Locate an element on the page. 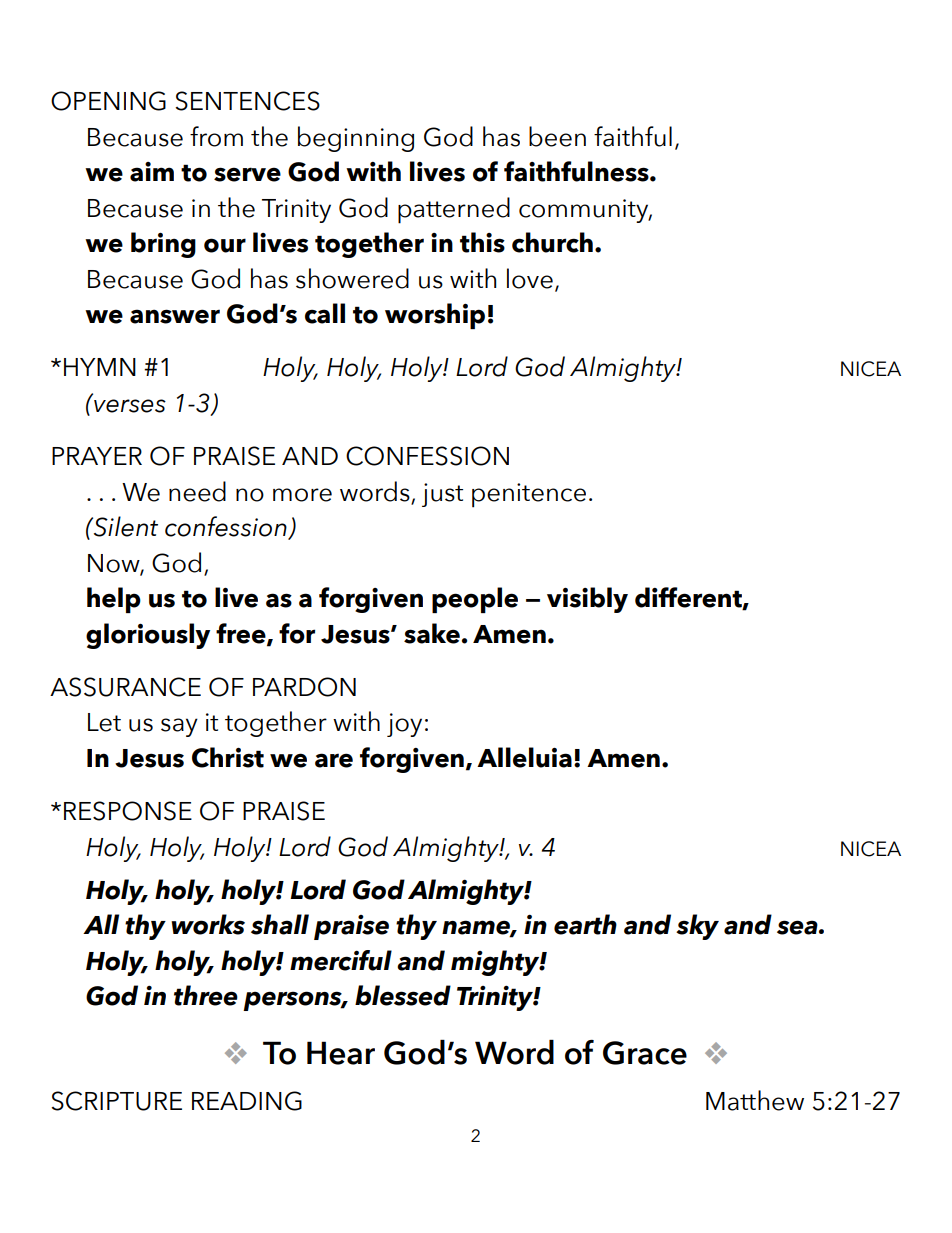  visibly is located at coordinates (587, 600).
